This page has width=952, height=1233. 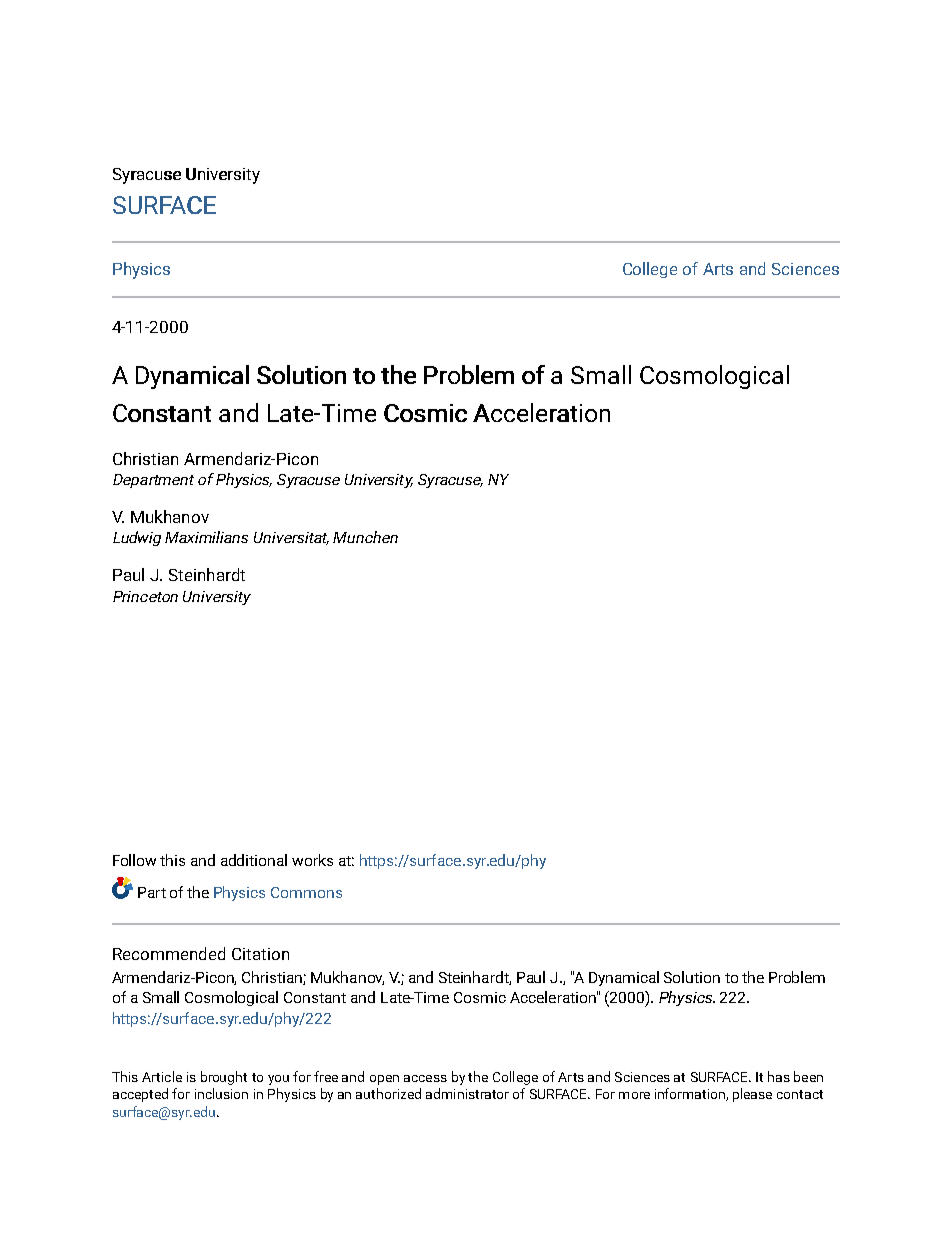 I want to click on Citation, so click(x=260, y=954).
